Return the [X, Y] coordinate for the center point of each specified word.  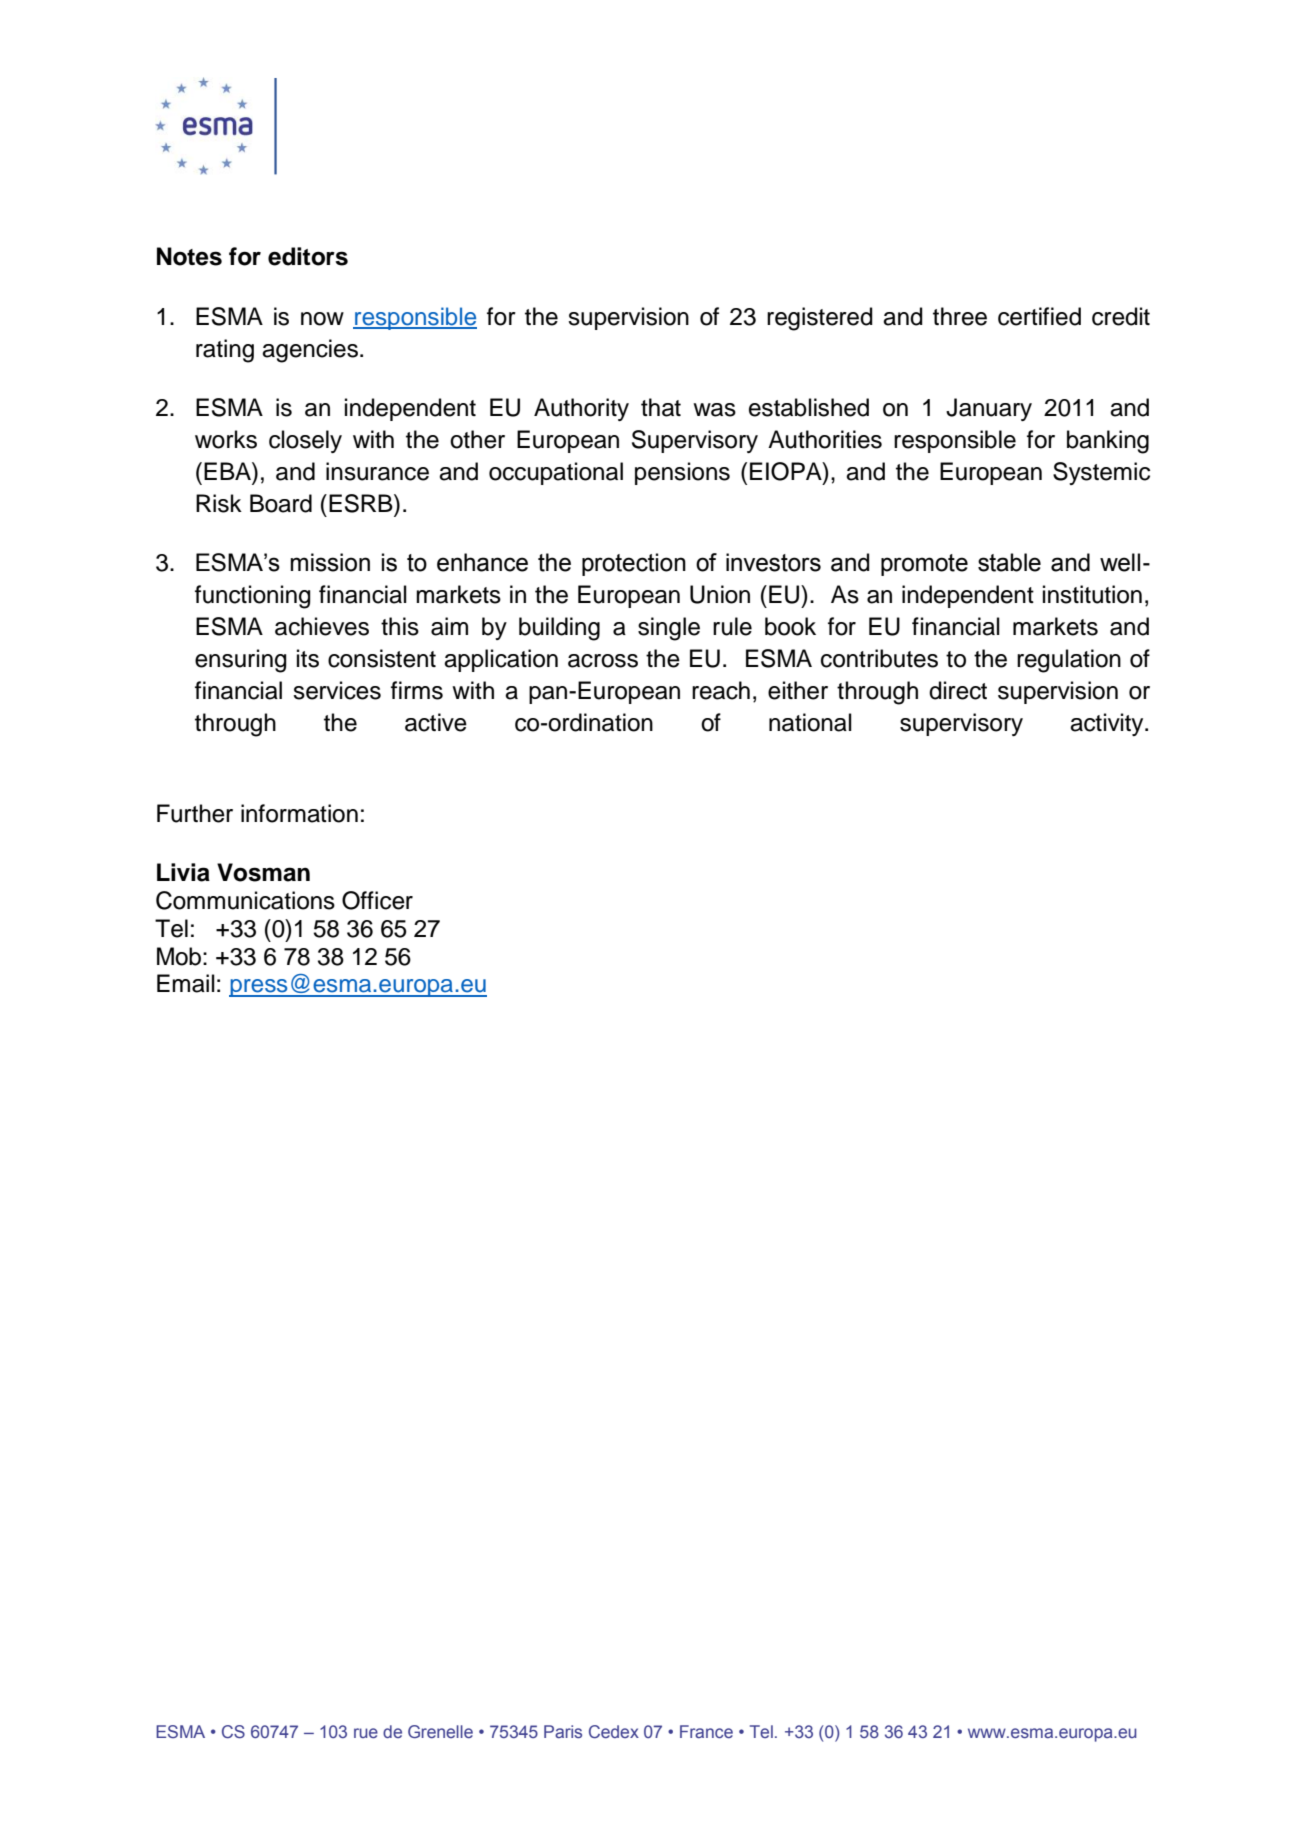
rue [366, 1733]
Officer [377, 900]
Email [186, 983]
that [661, 407]
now [322, 319]
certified [1039, 316]
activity [1108, 724]
